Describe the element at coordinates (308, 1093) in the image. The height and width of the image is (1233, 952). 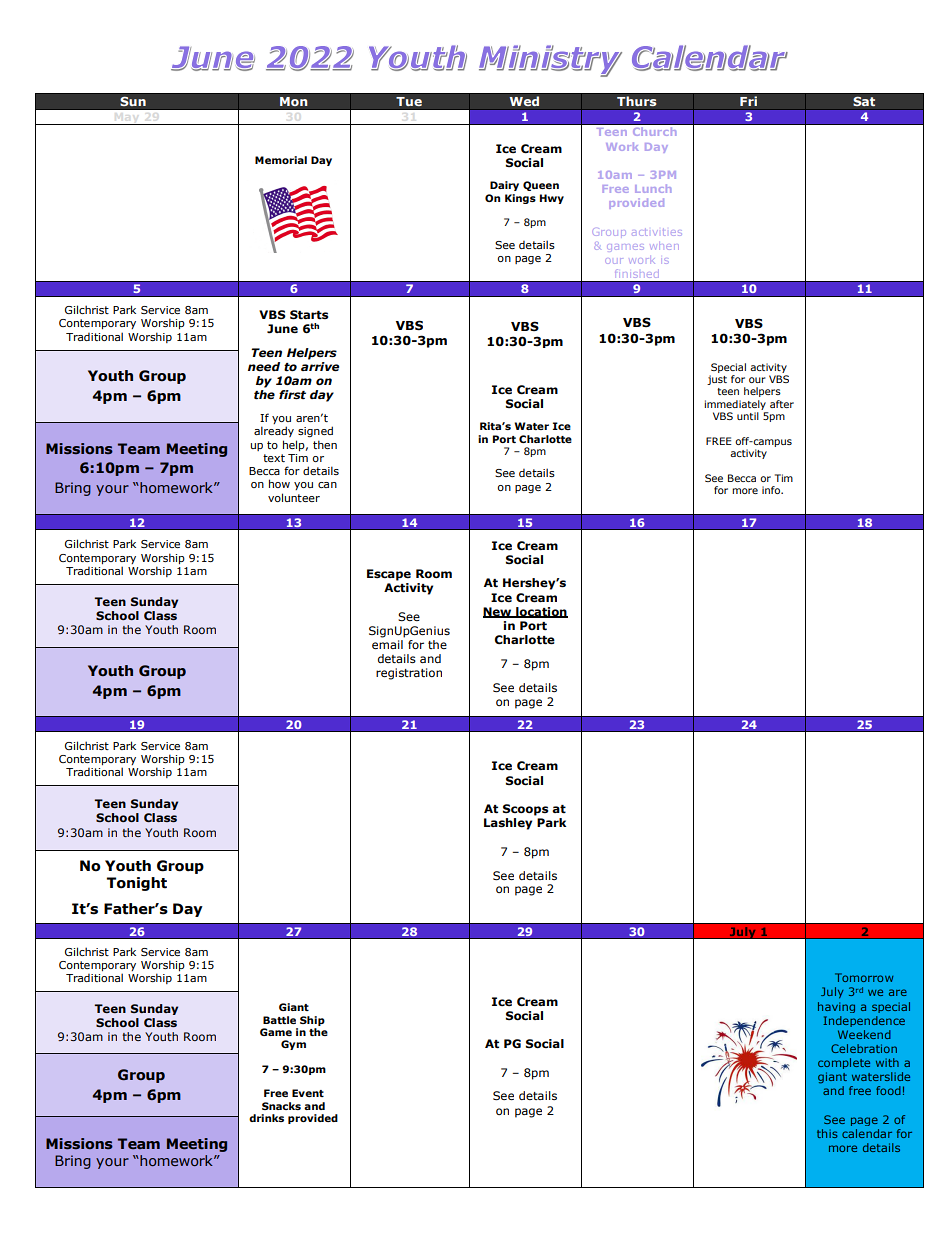
I see `Event` at that location.
